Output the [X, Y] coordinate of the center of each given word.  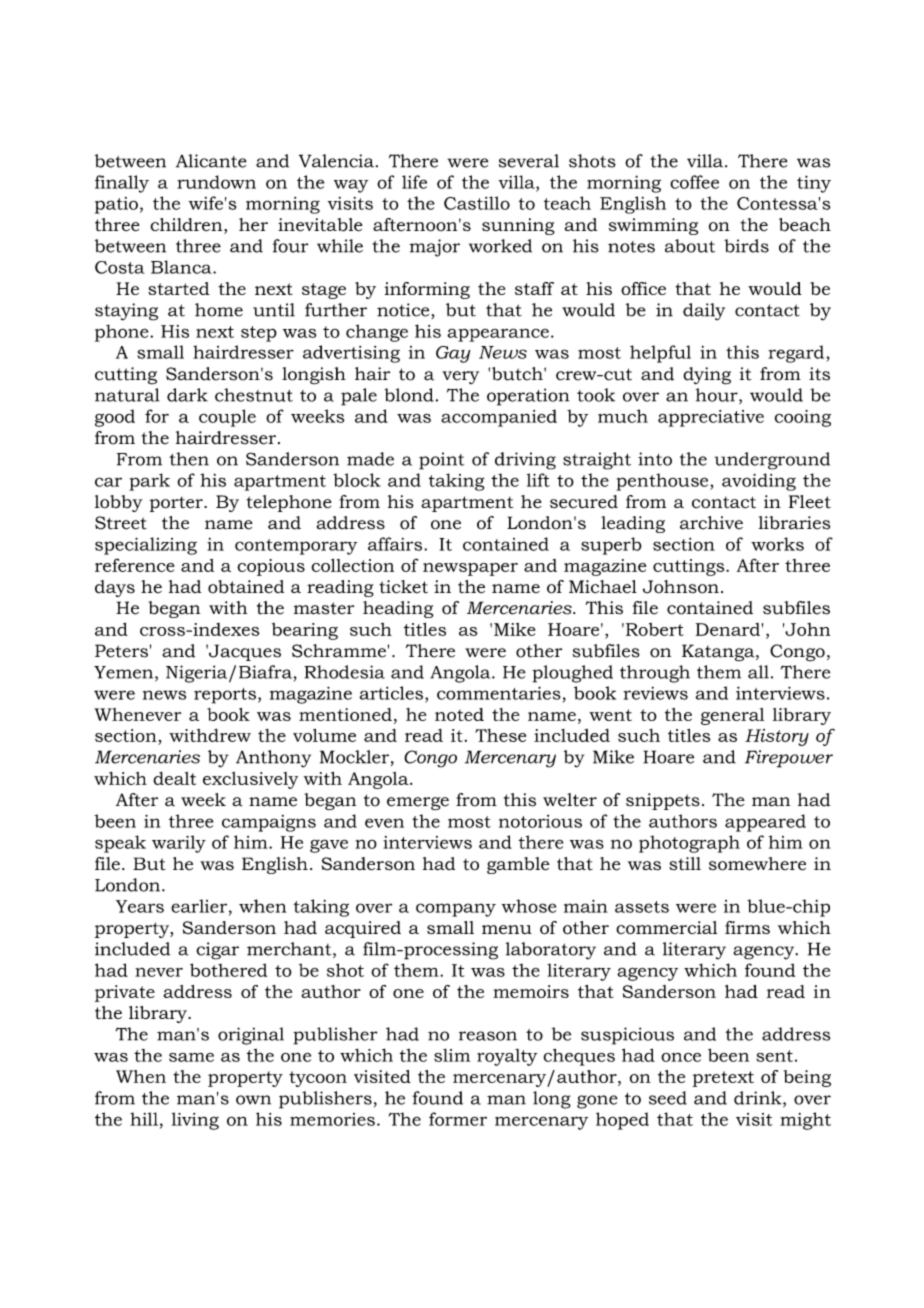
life [414, 182]
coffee [694, 182]
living [195, 1121]
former [458, 1119]
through [655, 674]
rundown [216, 182]
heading [398, 609]
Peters [121, 651]
